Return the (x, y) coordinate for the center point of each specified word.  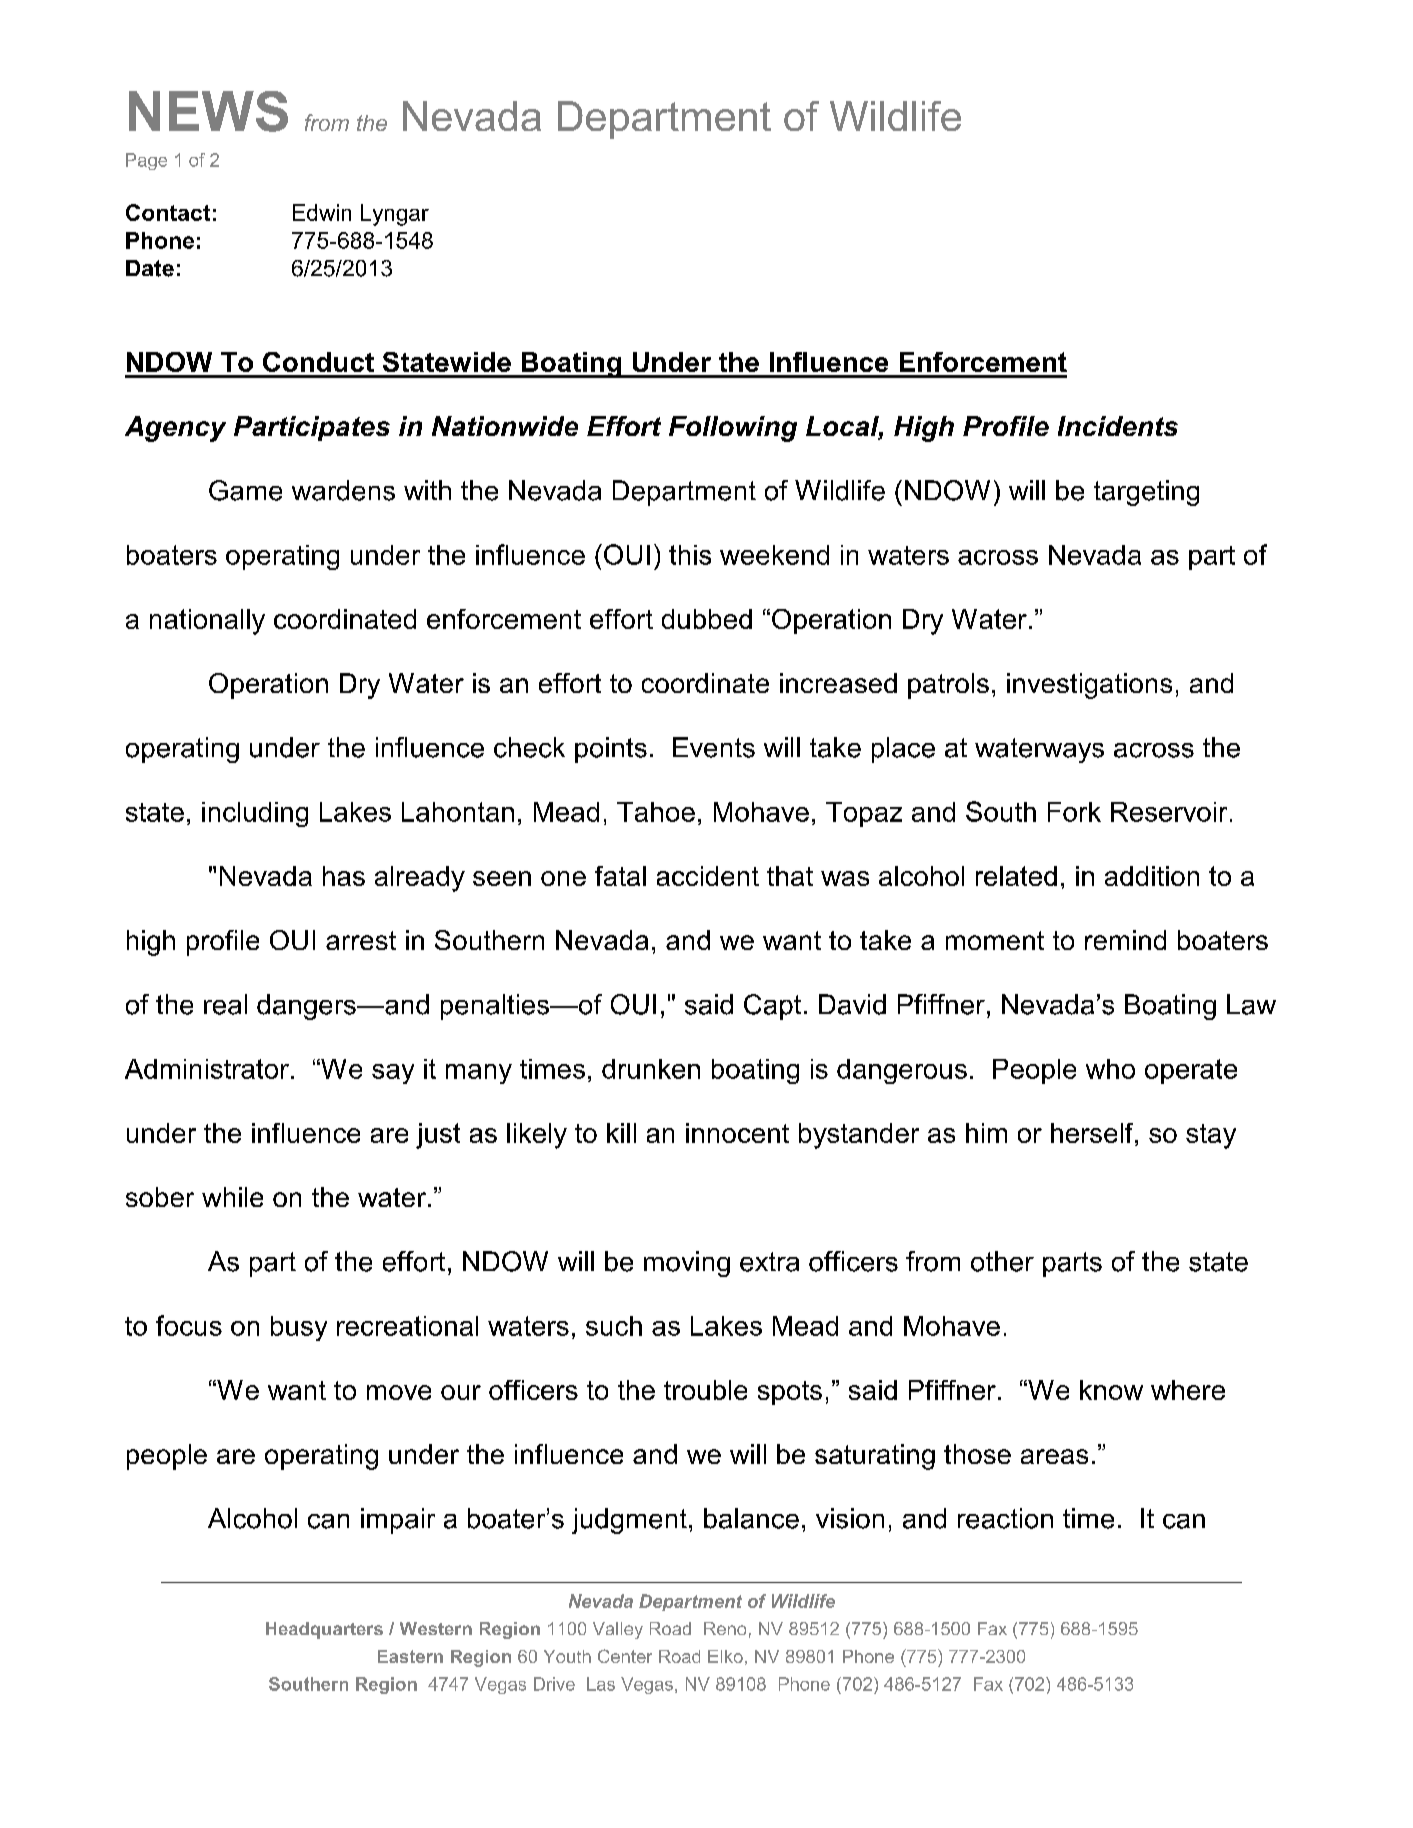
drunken (651, 1069)
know (1111, 1390)
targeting (1146, 493)
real (225, 1004)
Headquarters (324, 1630)
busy (299, 1328)
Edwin (322, 212)
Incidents (1118, 426)
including (255, 814)
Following (733, 429)
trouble (705, 1390)
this (690, 555)
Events (714, 747)
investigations (1089, 686)
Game (245, 490)
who (1110, 1069)
